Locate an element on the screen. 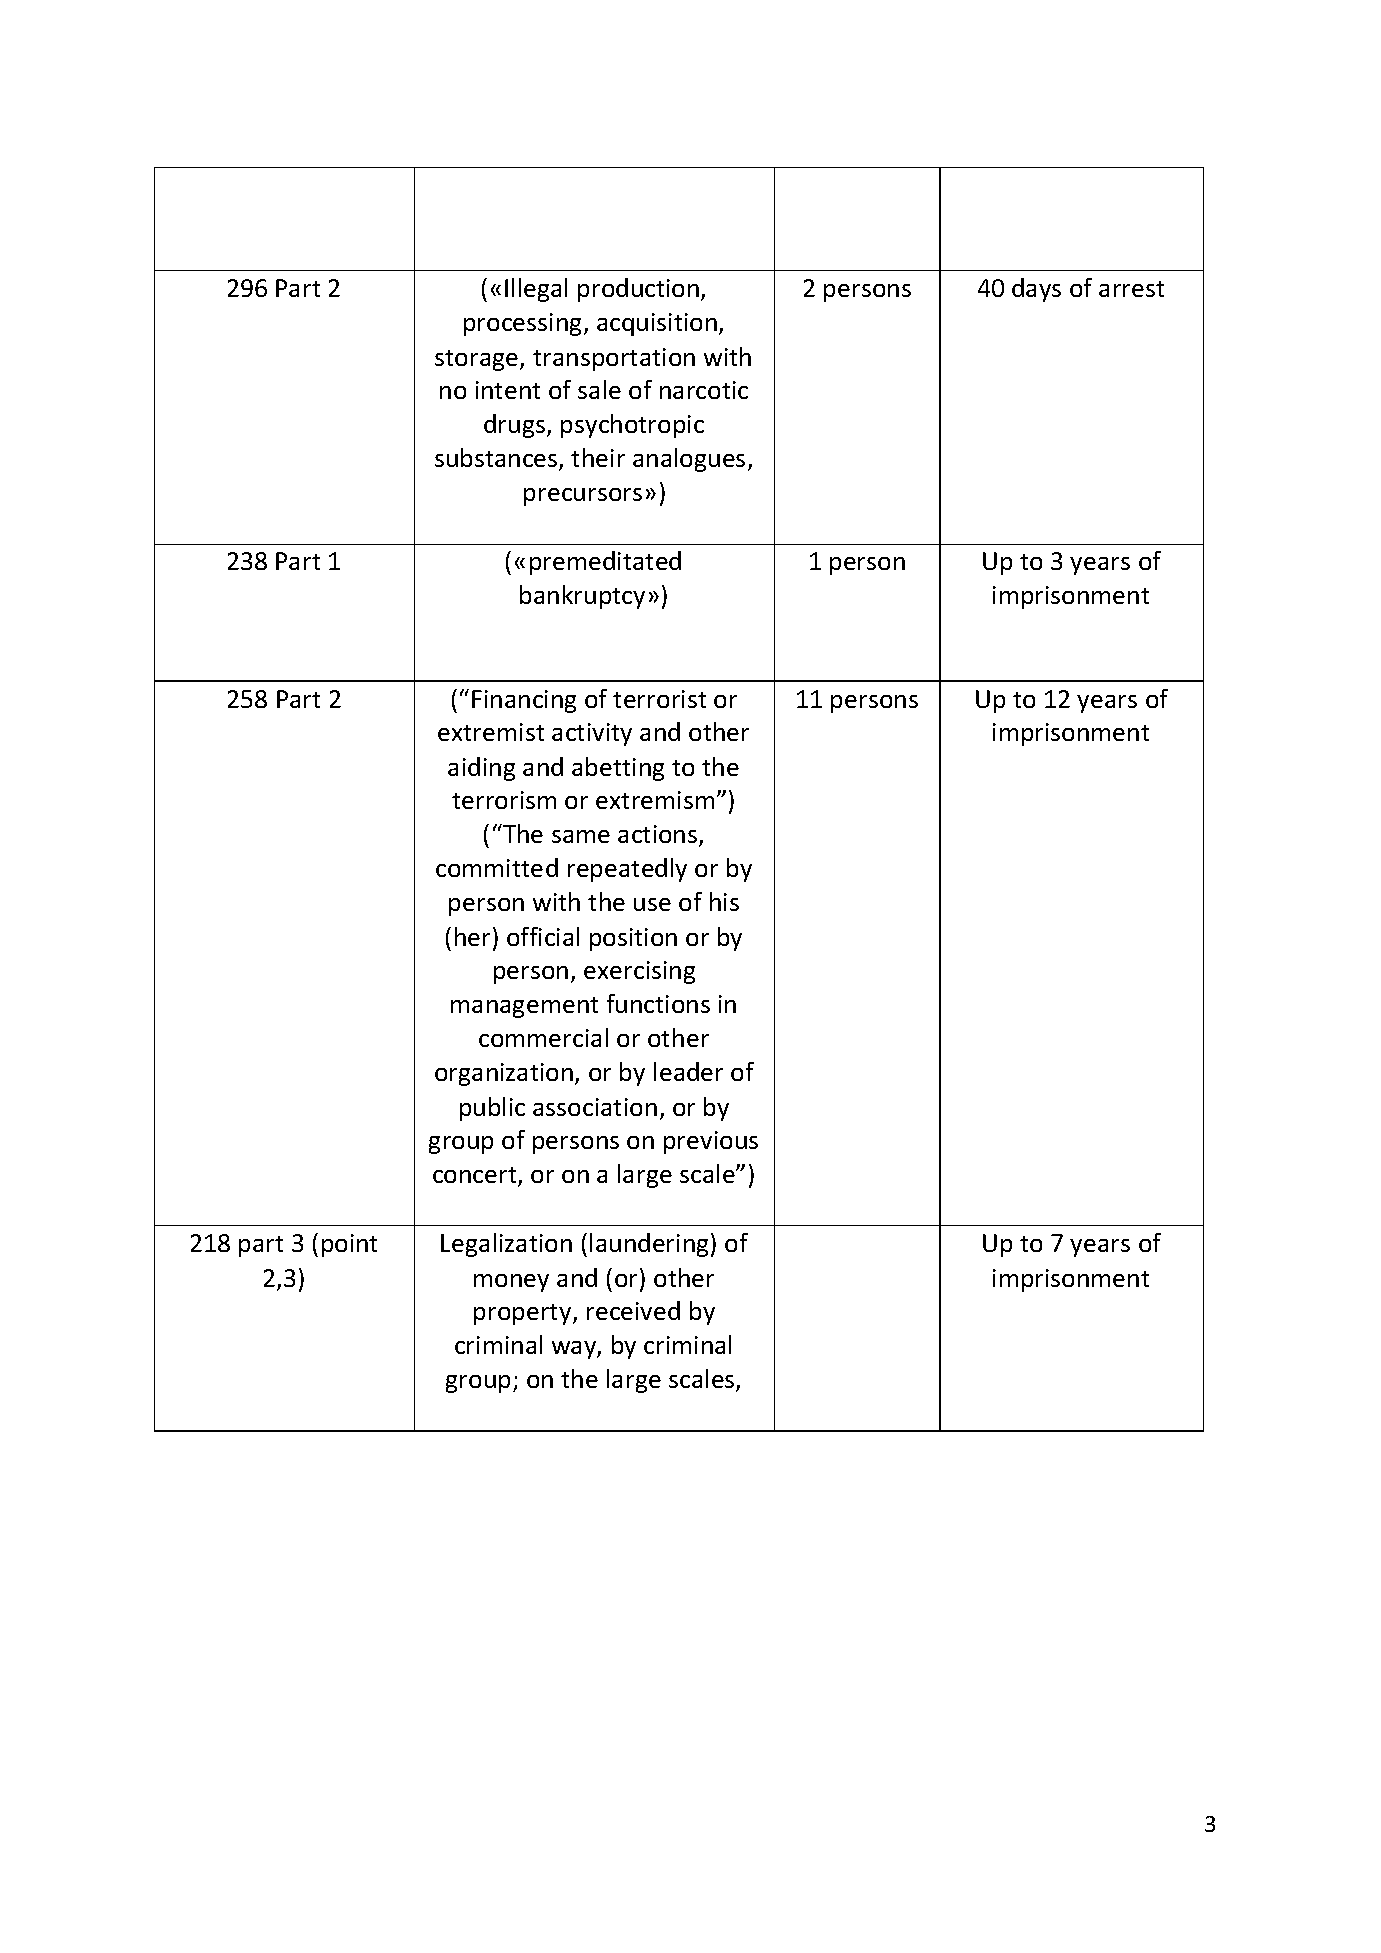  laundering is located at coordinates (649, 1245).
